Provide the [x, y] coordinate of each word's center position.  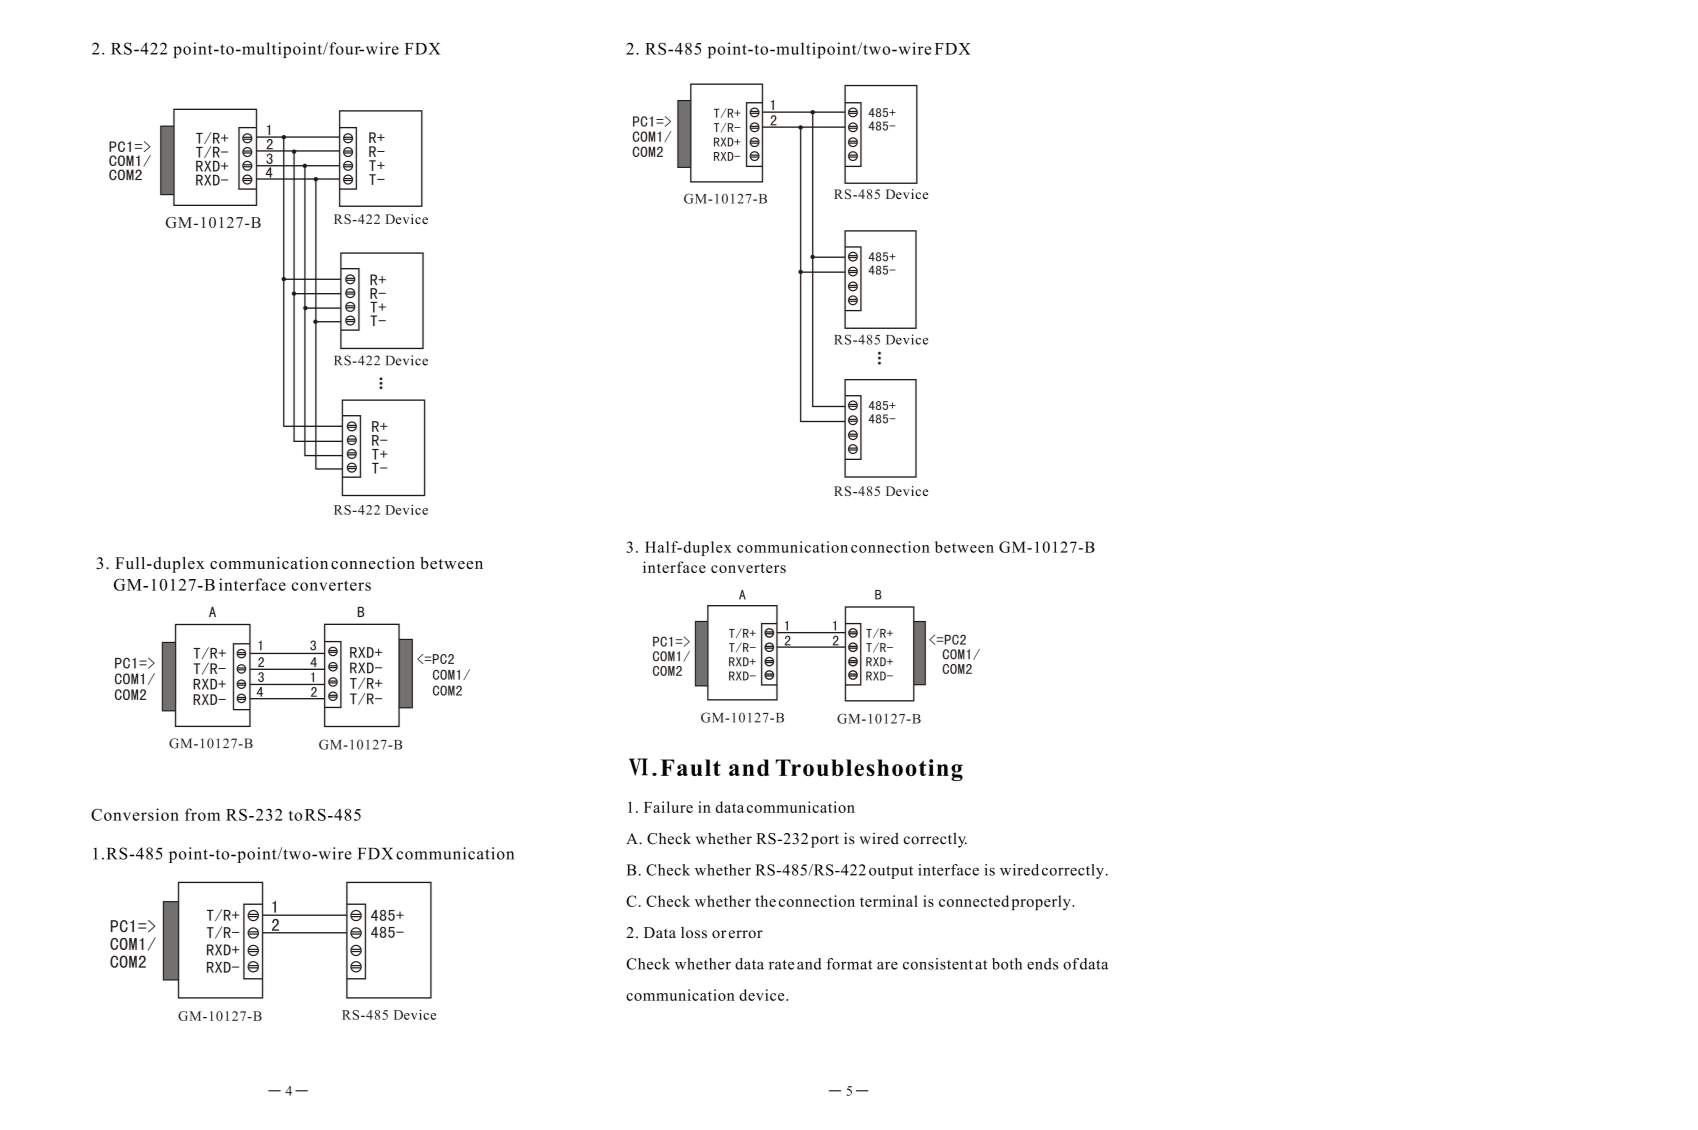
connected [974, 901]
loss [694, 933]
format [849, 964]
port [825, 841]
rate [781, 965]
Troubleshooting [869, 770]
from [202, 814]
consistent [938, 964]
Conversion [135, 814]
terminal [889, 901]
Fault [690, 767]
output [891, 872]
